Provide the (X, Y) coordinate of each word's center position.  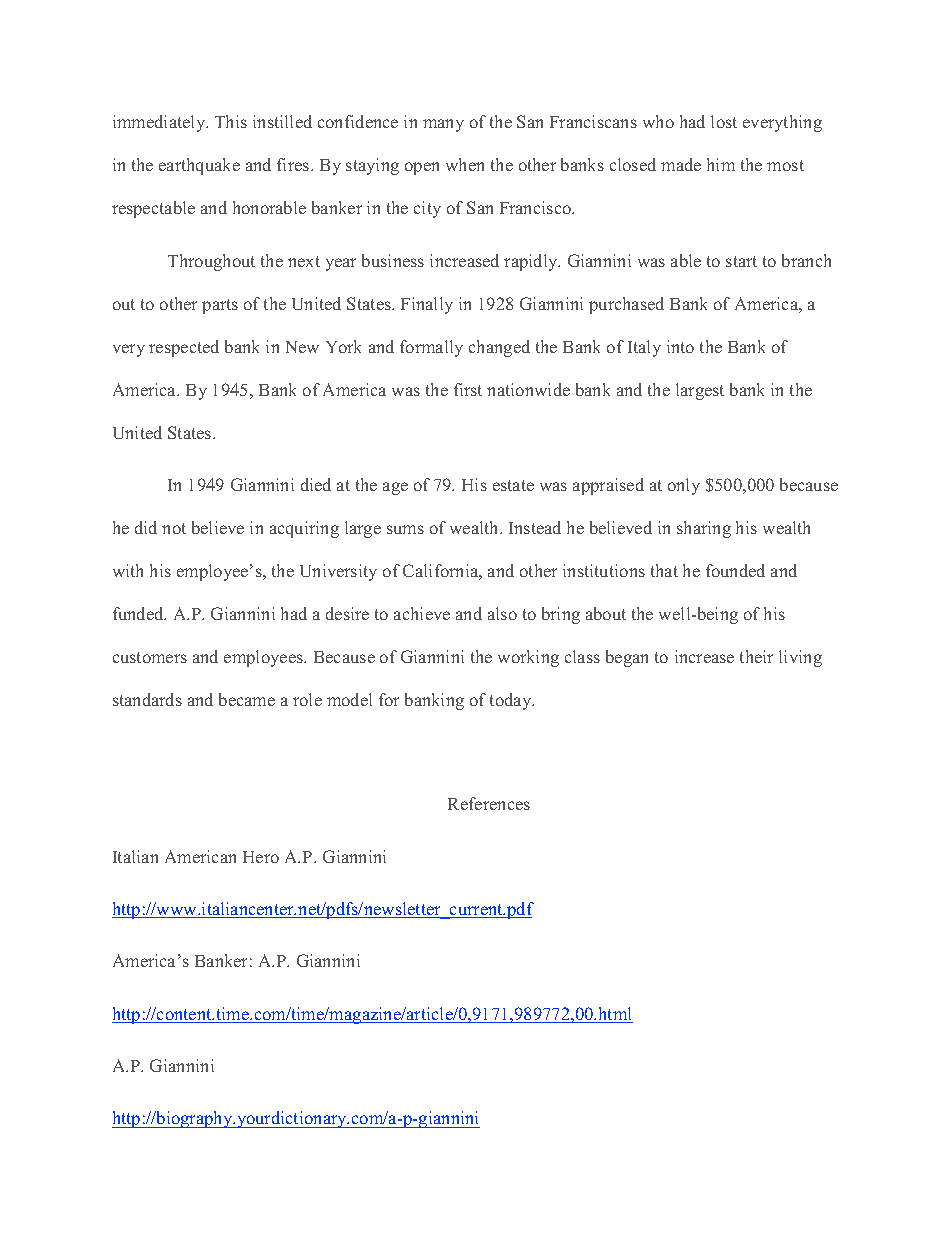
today (512, 701)
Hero (261, 857)
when (465, 164)
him (721, 164)
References (489, 803)
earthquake (199, 166)
